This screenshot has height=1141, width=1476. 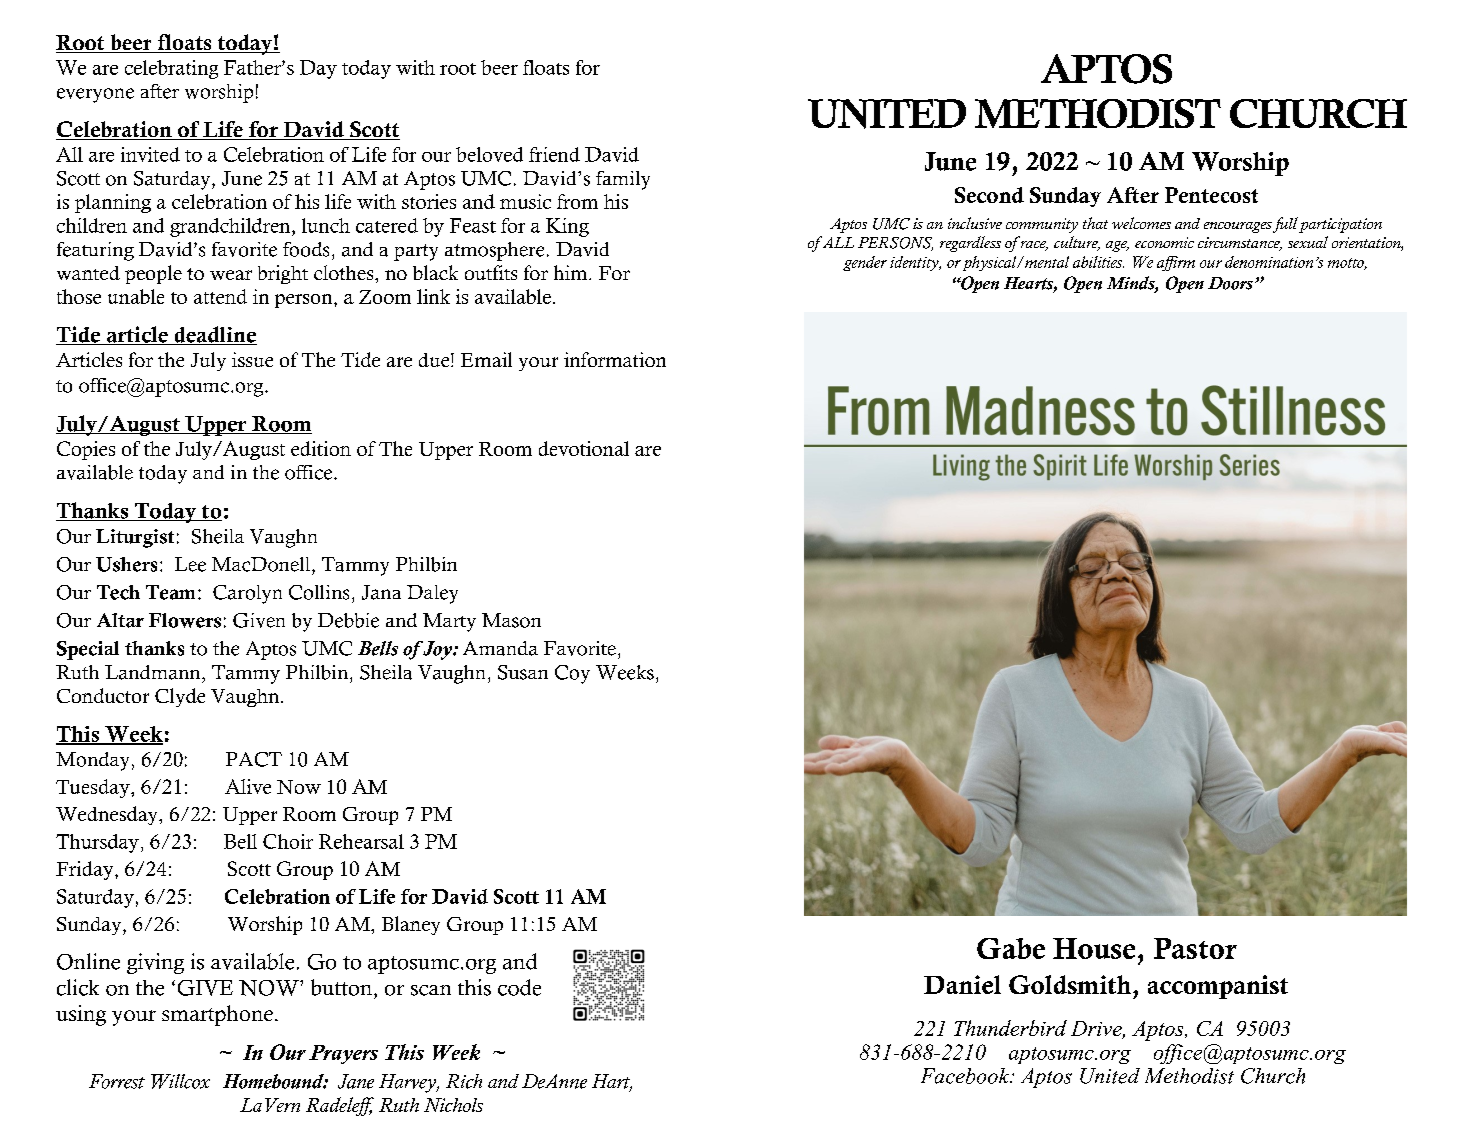 I want to click on friend, so click(x=554, y=154).
